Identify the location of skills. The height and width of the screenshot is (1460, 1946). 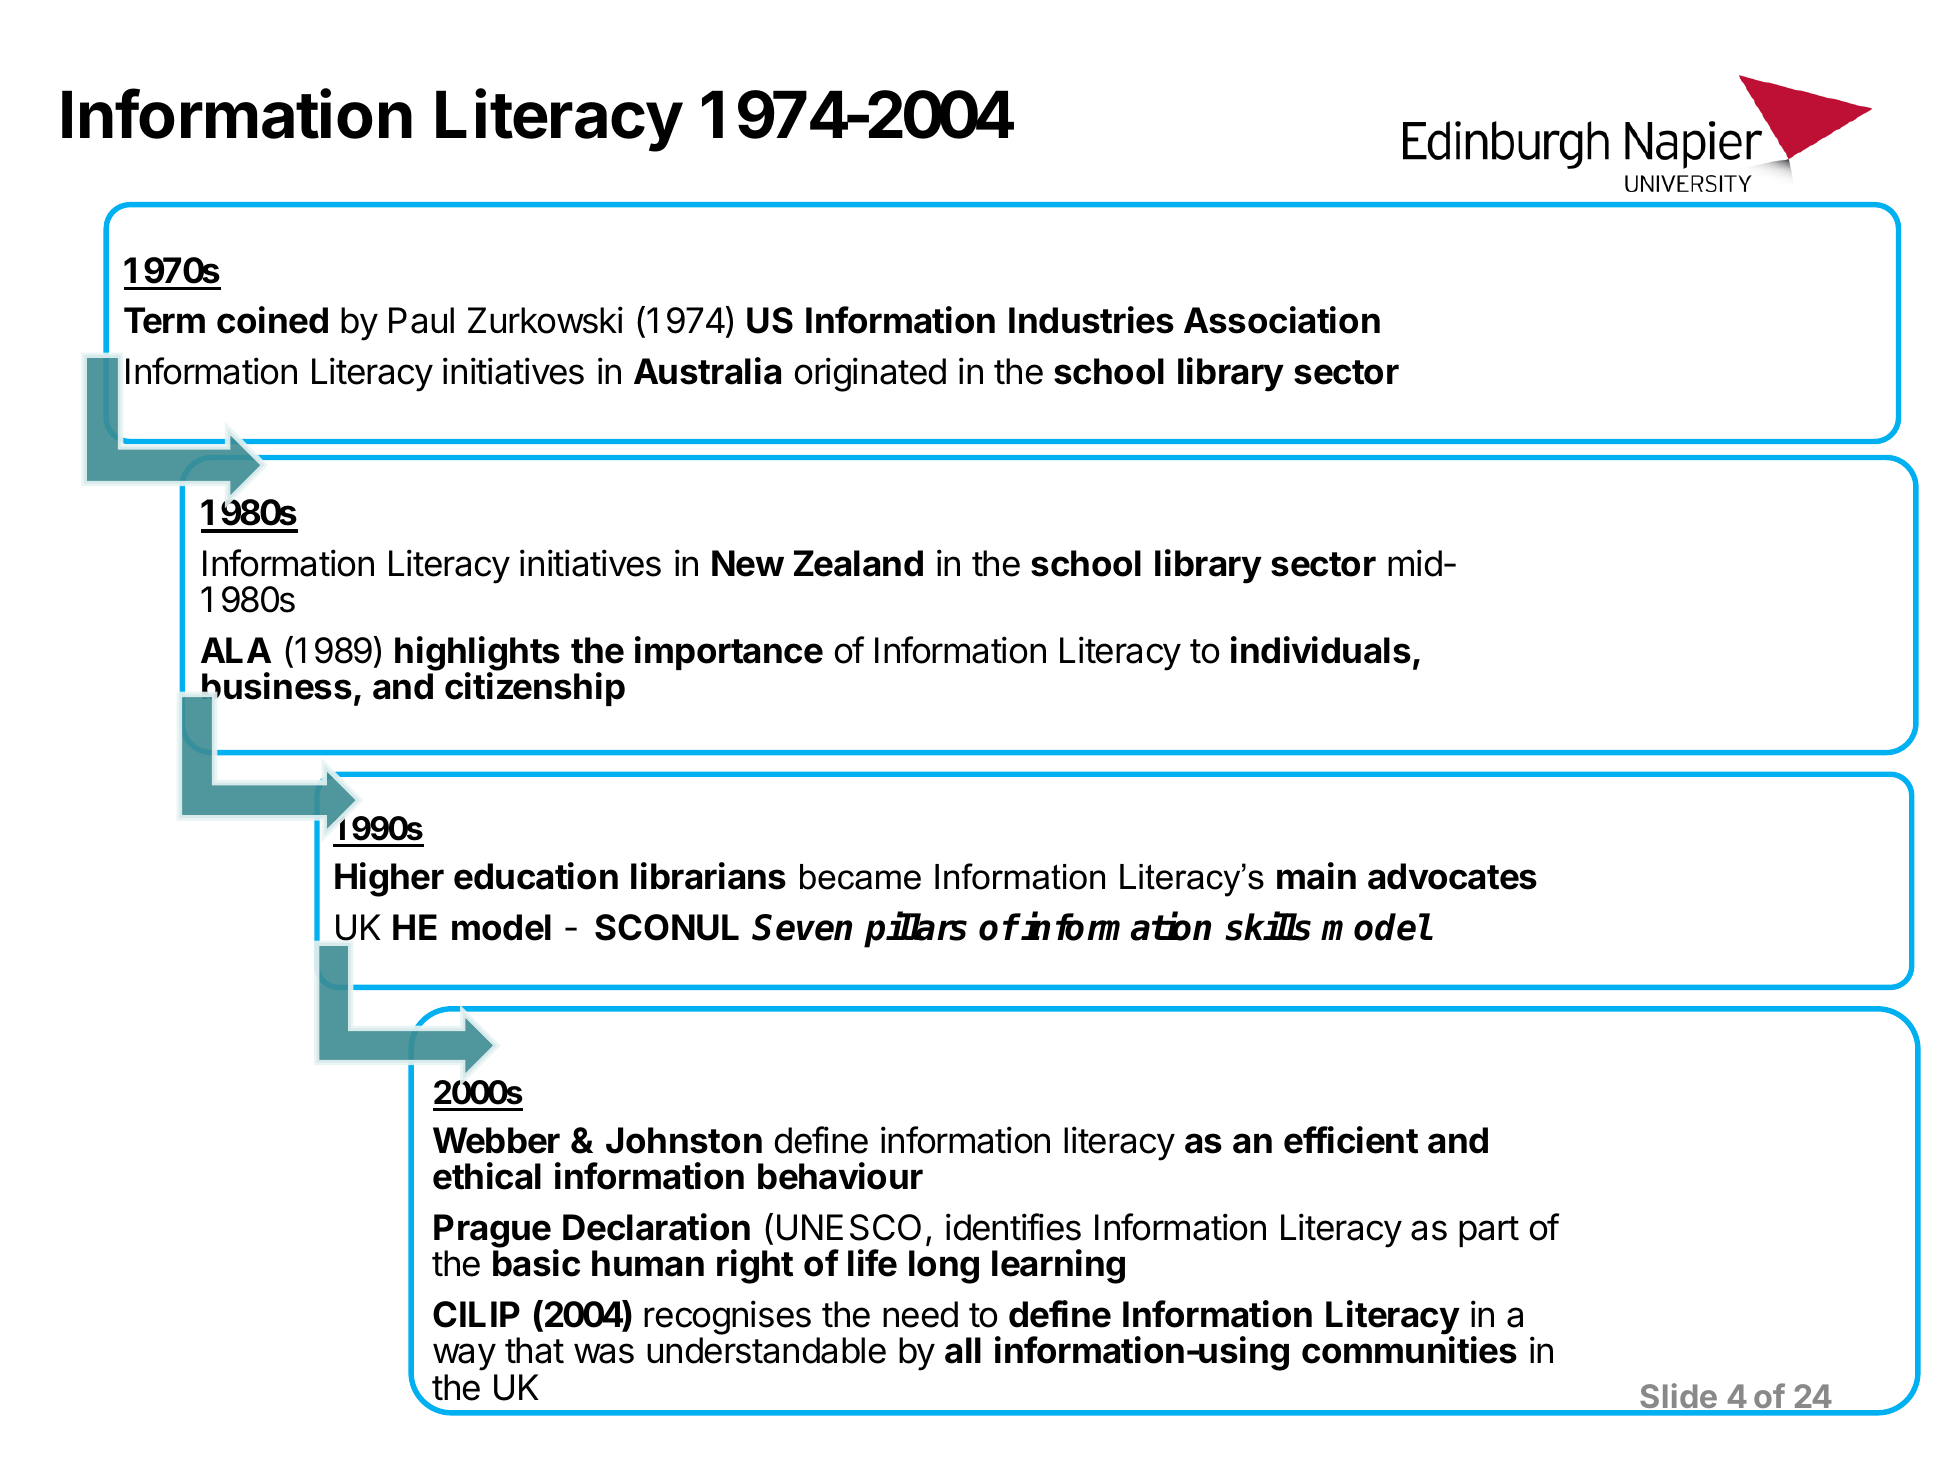
(1268, 927).
